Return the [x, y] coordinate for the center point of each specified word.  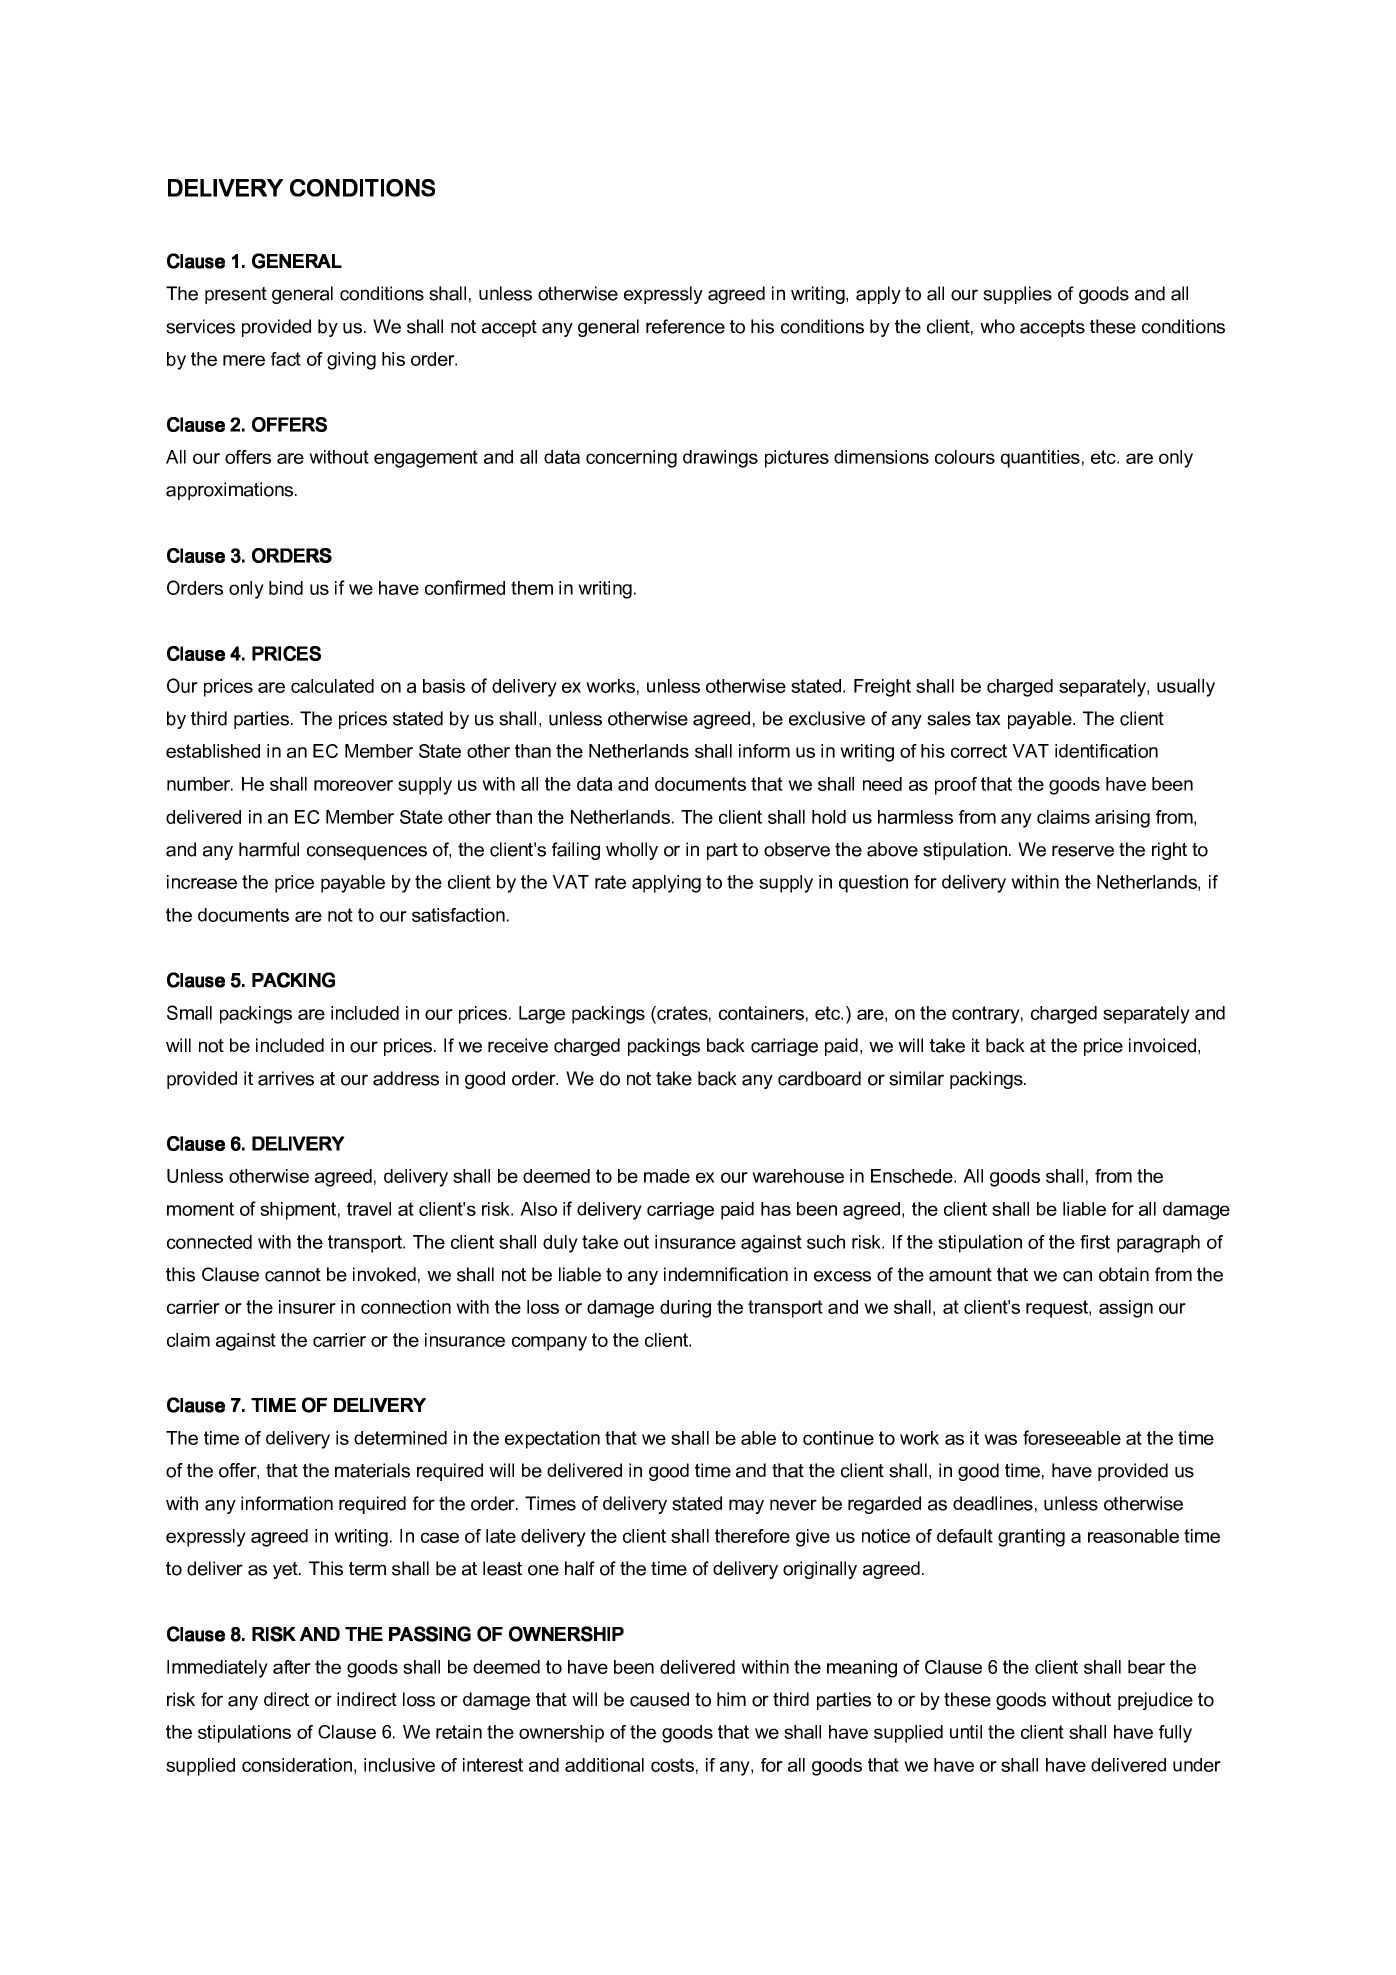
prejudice [1155, 1701]
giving [351, 361]
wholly [632, 851]
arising [1122, 819]
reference [685, 326]
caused [659, 1699]
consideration [297, 1765]
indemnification [726, 1274]
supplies [1017, 295]
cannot [293, 1275]
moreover [353, 785]
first [1095, 1242]
